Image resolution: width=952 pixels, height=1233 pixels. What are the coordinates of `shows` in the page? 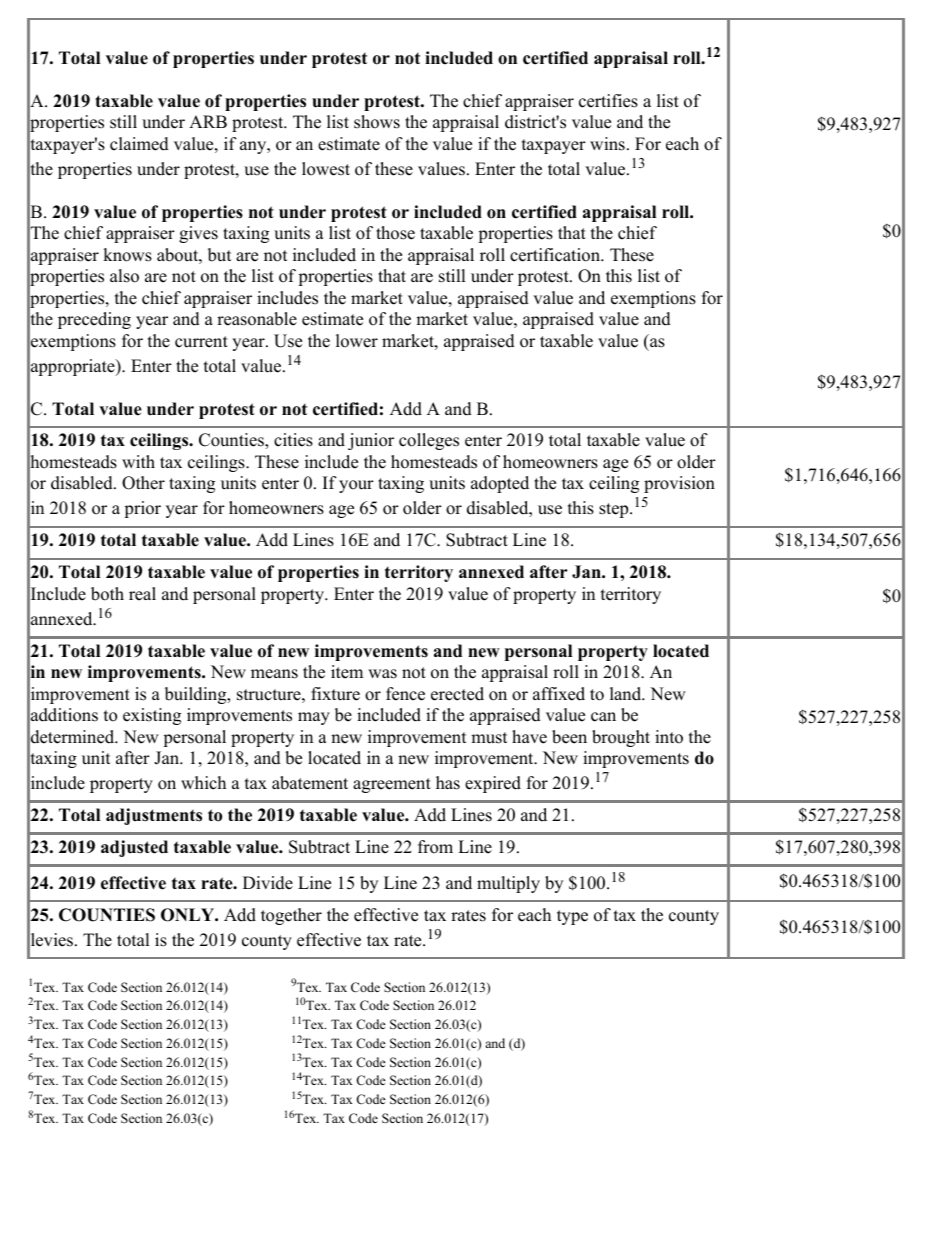 It's located at (377, 122).
